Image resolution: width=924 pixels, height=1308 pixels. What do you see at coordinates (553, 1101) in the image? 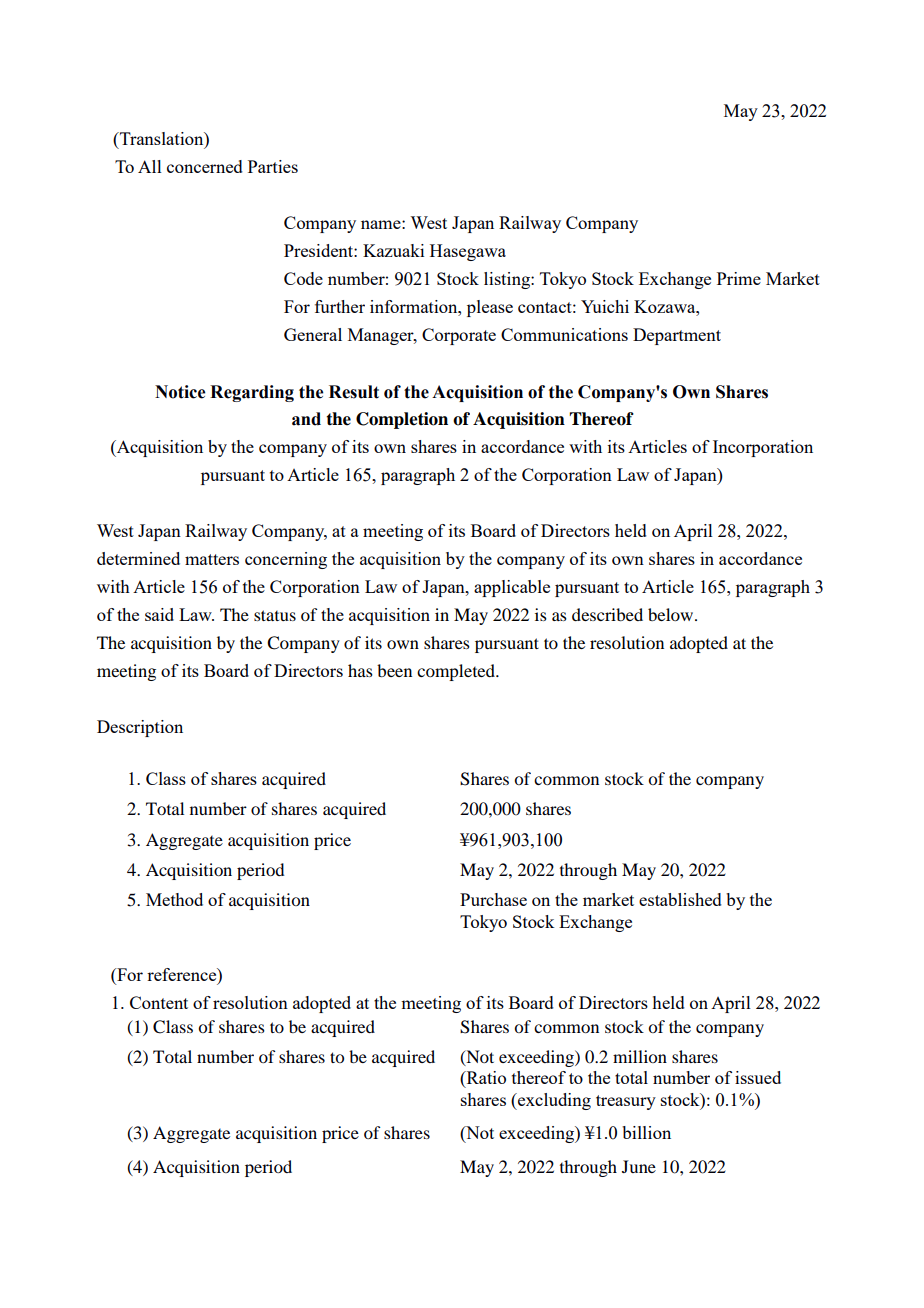
I see `excluding` at bounding box center [553, 1101].
